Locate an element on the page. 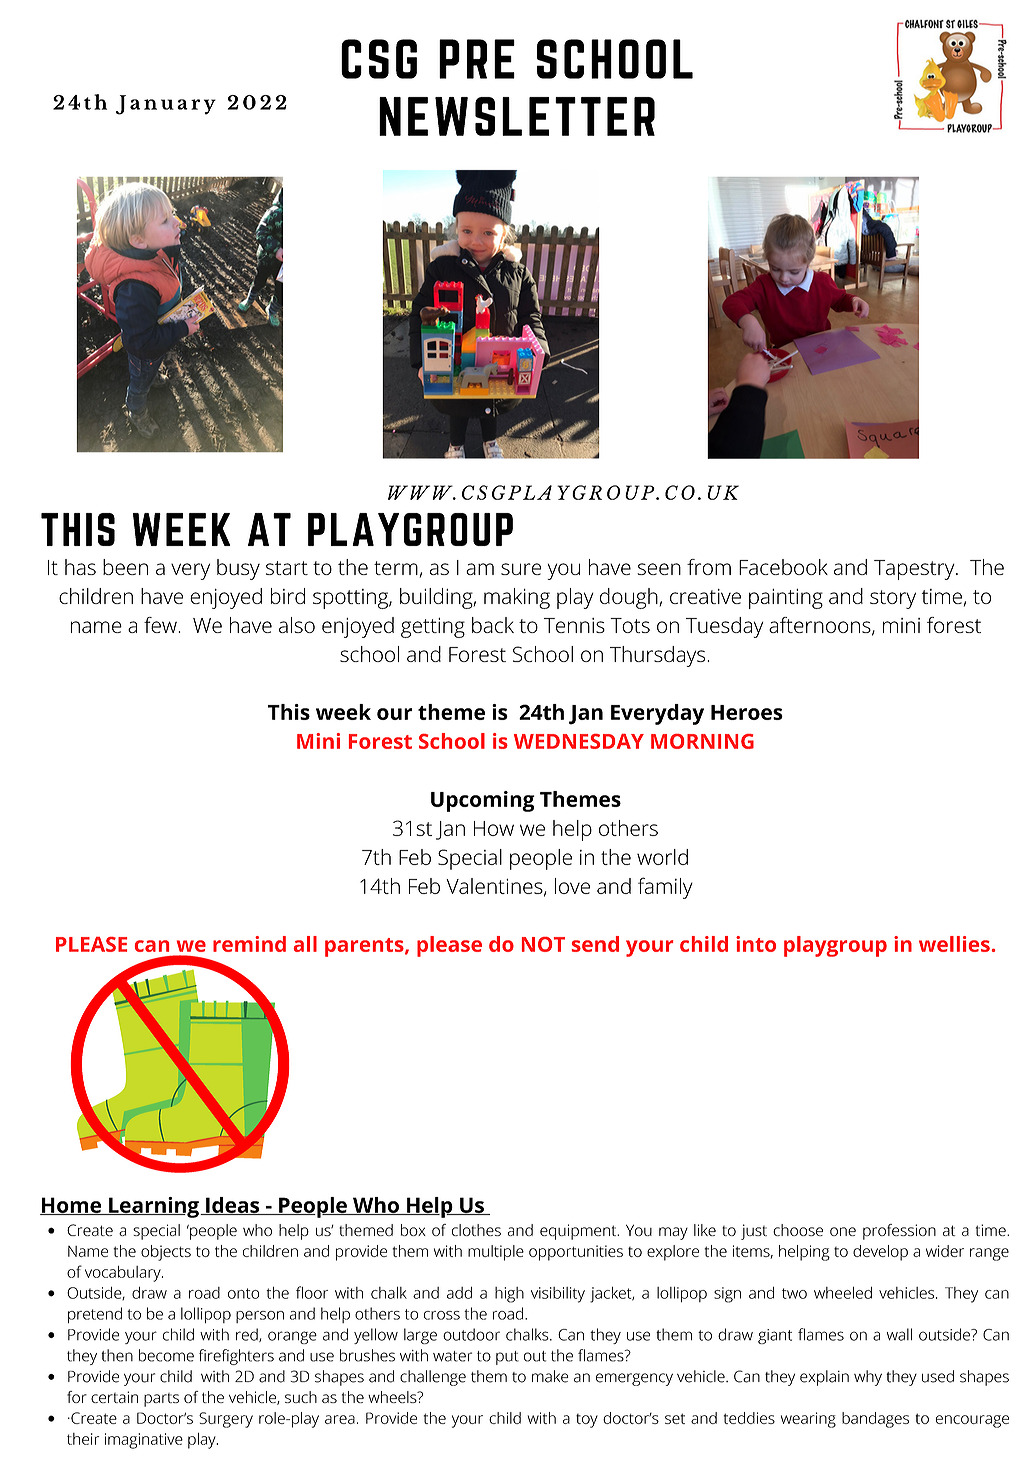 The width and height of the page is (1035, 1464). parts is located at coordinates (161, 1400).
